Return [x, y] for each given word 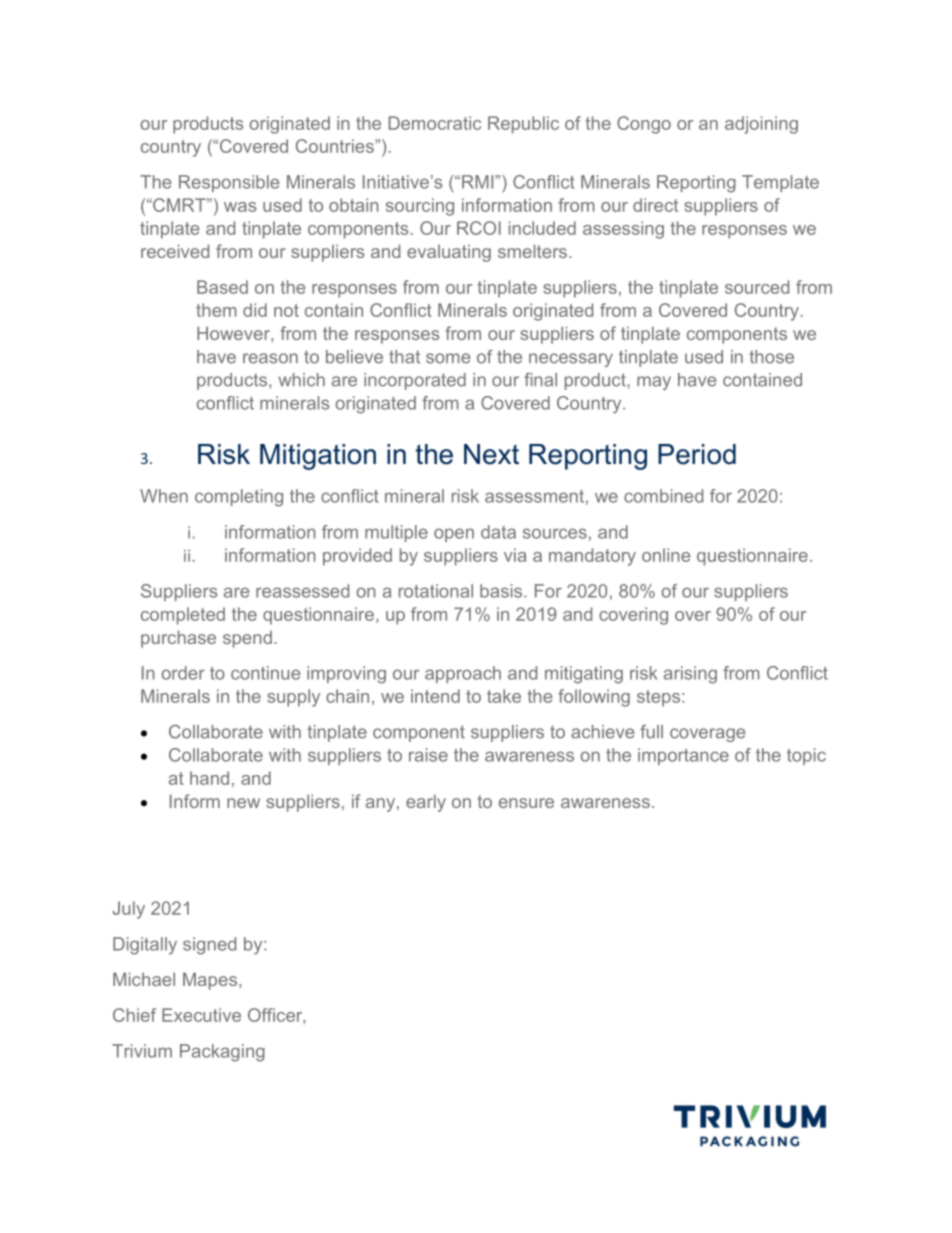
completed [183, 616]
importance [683, 756]
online [666, 555]
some [448, 358]
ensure [526, 803]
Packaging [222, 1053]
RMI [479, 182]
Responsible [229, 183]
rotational [436, 591]
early [426, 803]
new [243, 803]
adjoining [761, 125]
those [771, 357]
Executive [201, 1015]
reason [270, 358]
